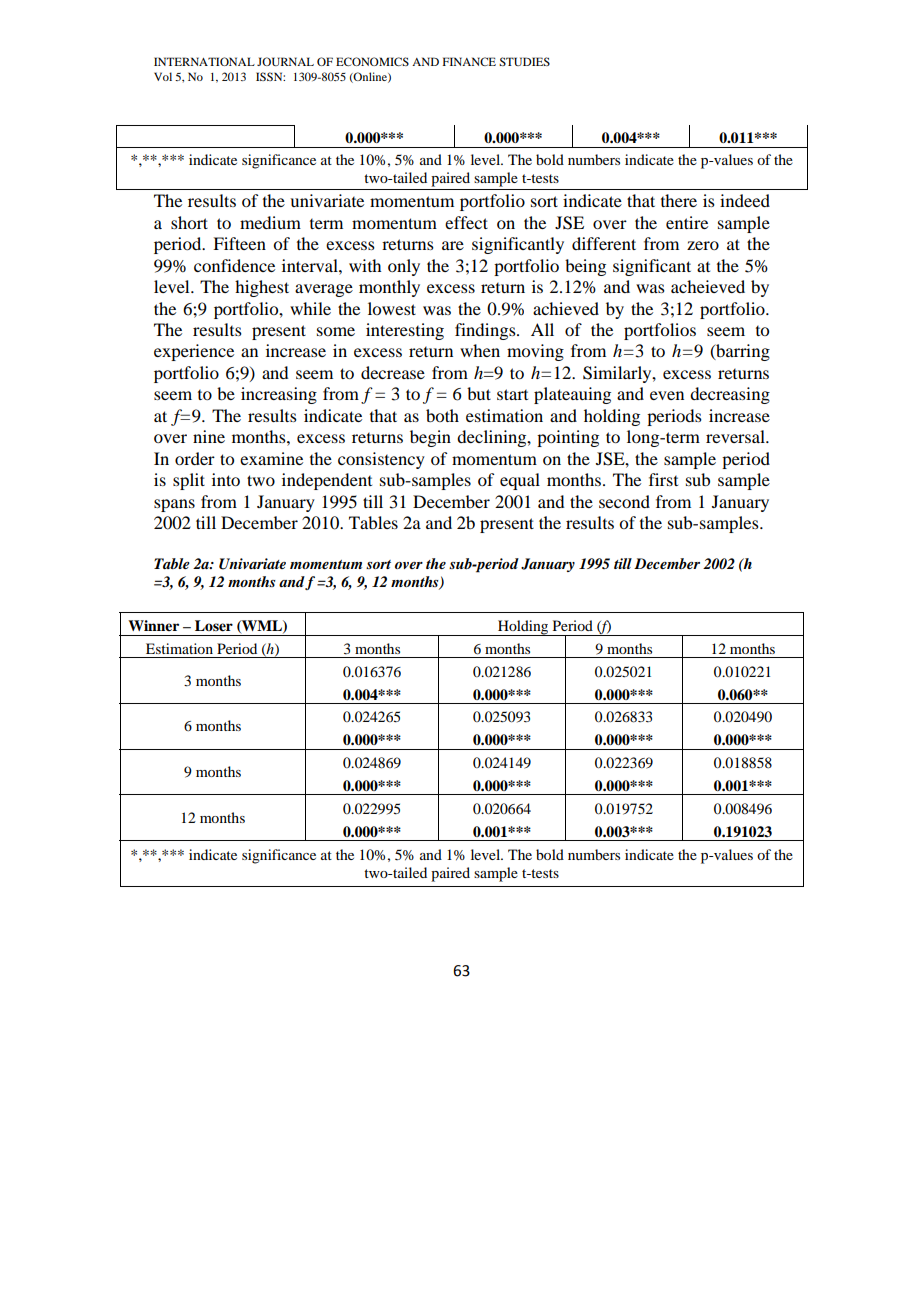  I want to click on when, so click(480, 350).
